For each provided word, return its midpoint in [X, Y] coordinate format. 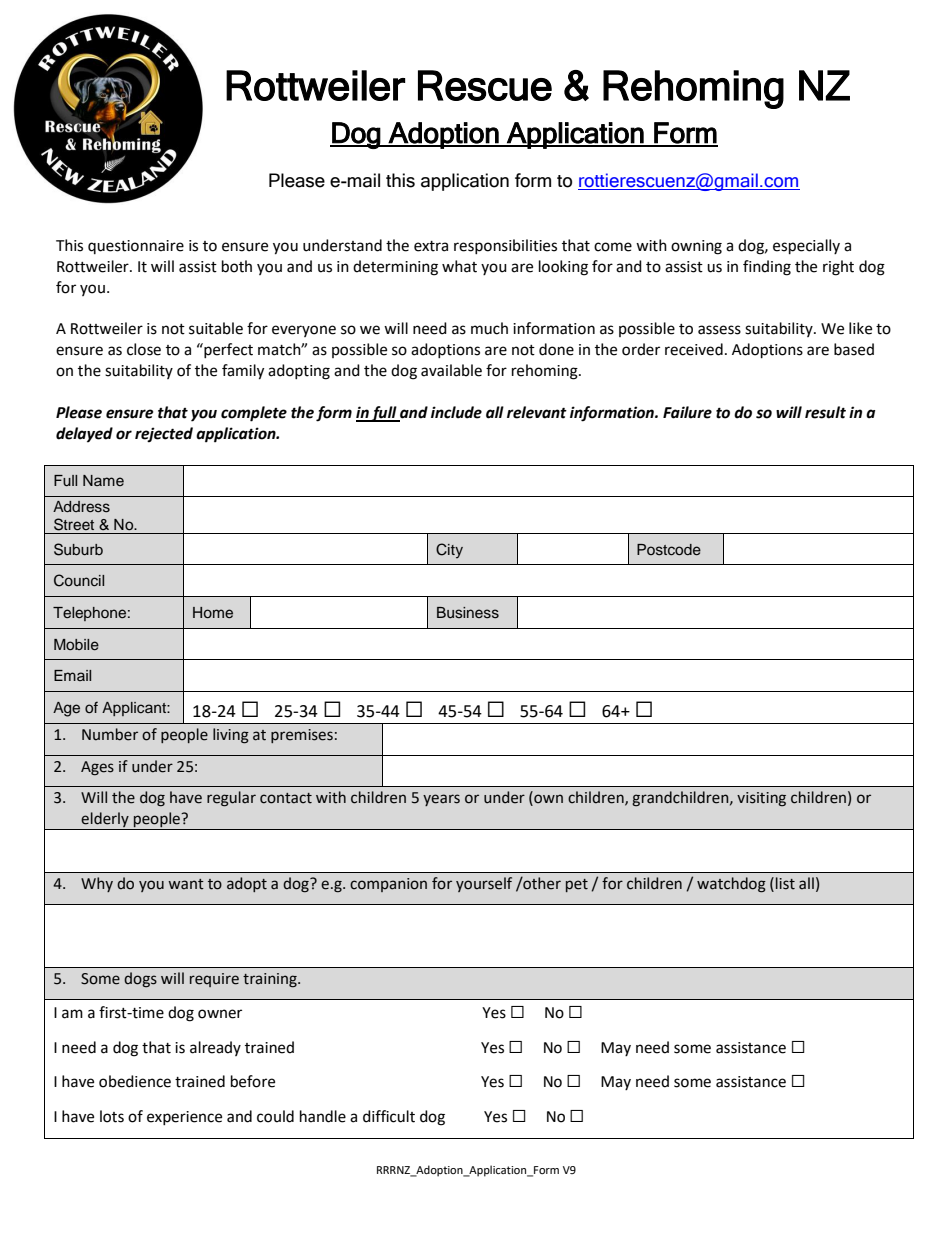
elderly [105, 821]
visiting [761, 799]
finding [767, 268]
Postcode [669, 550]
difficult [389, 1116]
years [441, 800]
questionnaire [136, 247]
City [449, 551]
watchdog [731, 885]
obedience [135, 1081]
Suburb [78, 549]
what [459, 266]
